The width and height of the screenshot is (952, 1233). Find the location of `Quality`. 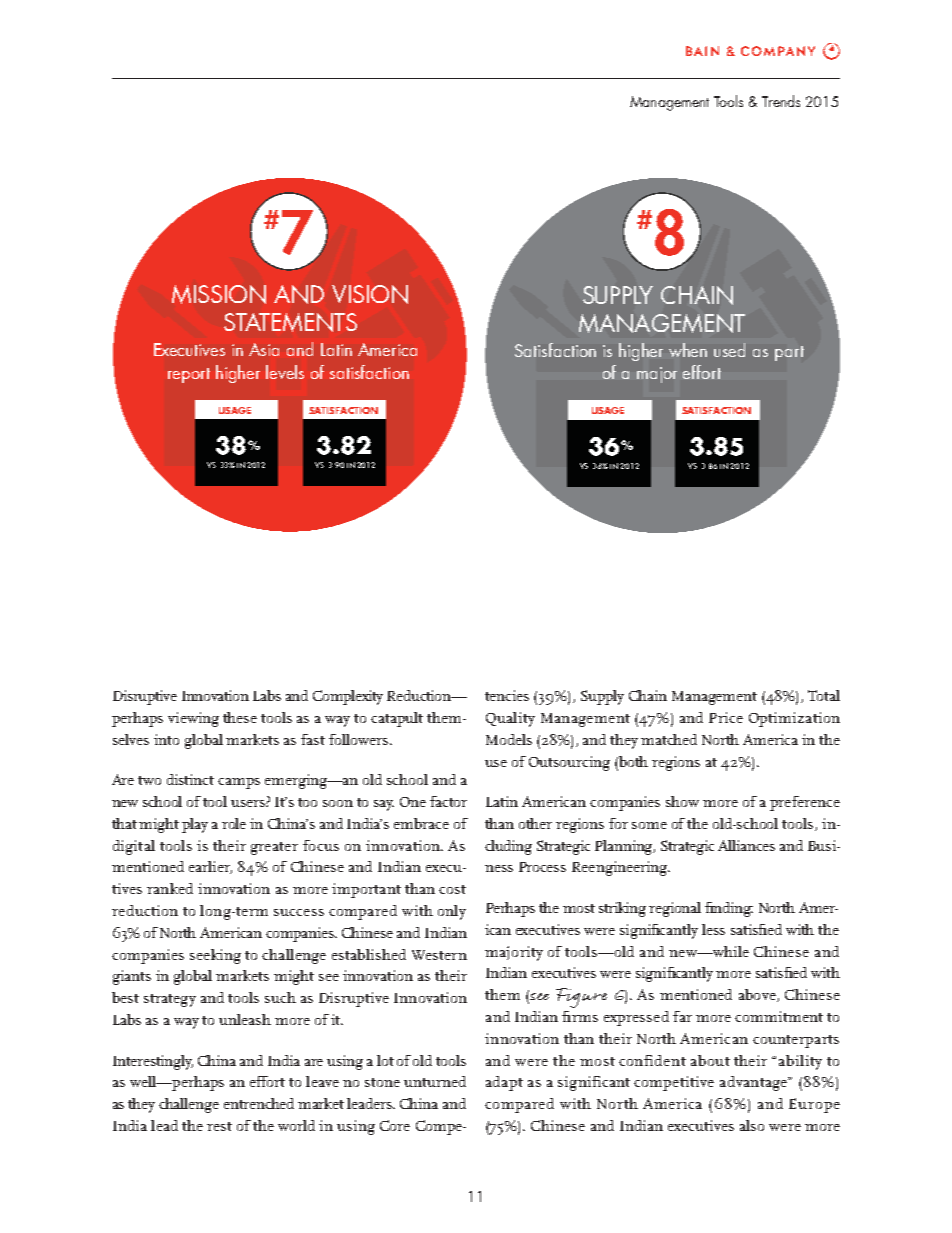

Quality is located at coordinates (510, 719).
